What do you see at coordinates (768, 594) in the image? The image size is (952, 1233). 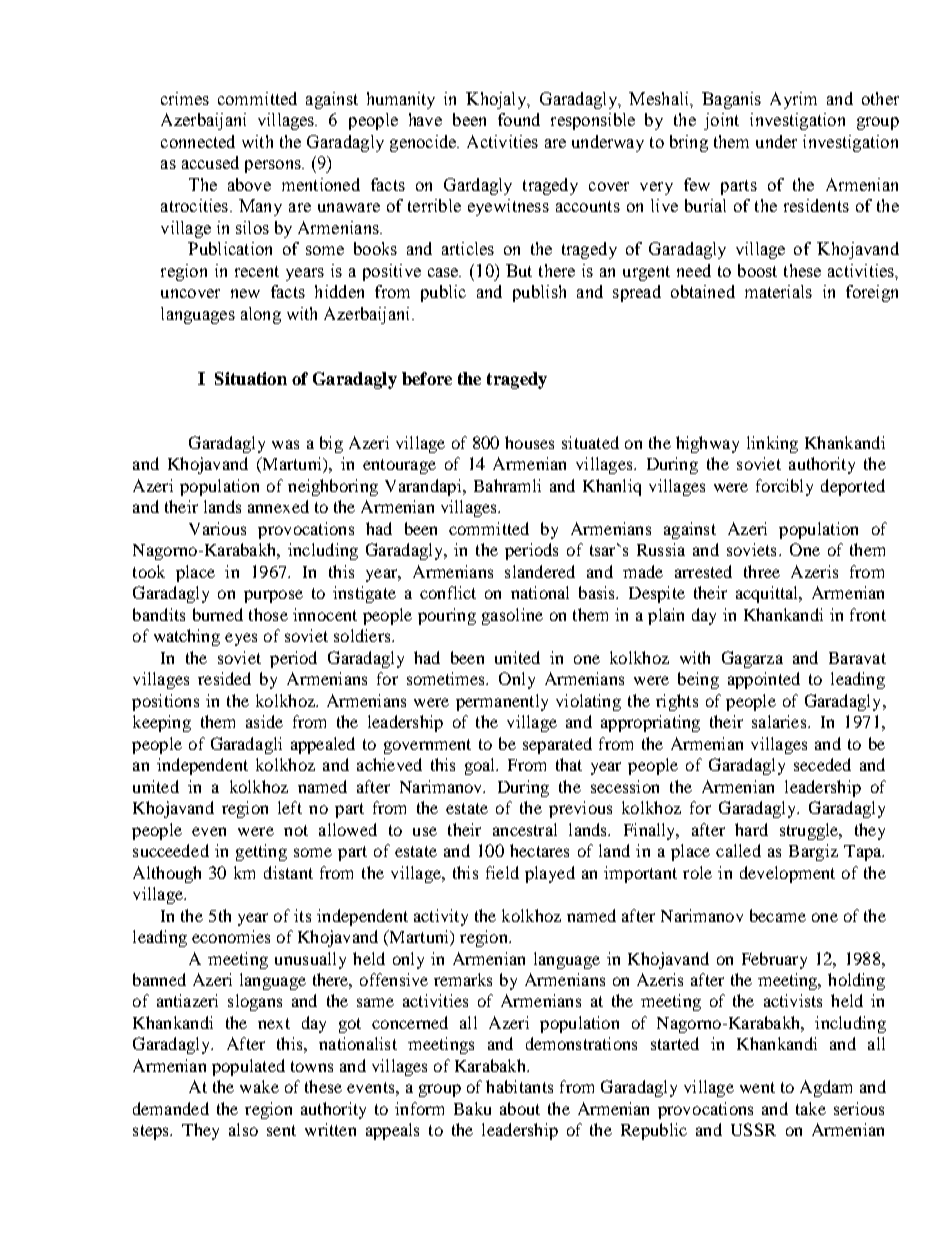 I see `acquittal` at bounding box center [768, 594].
